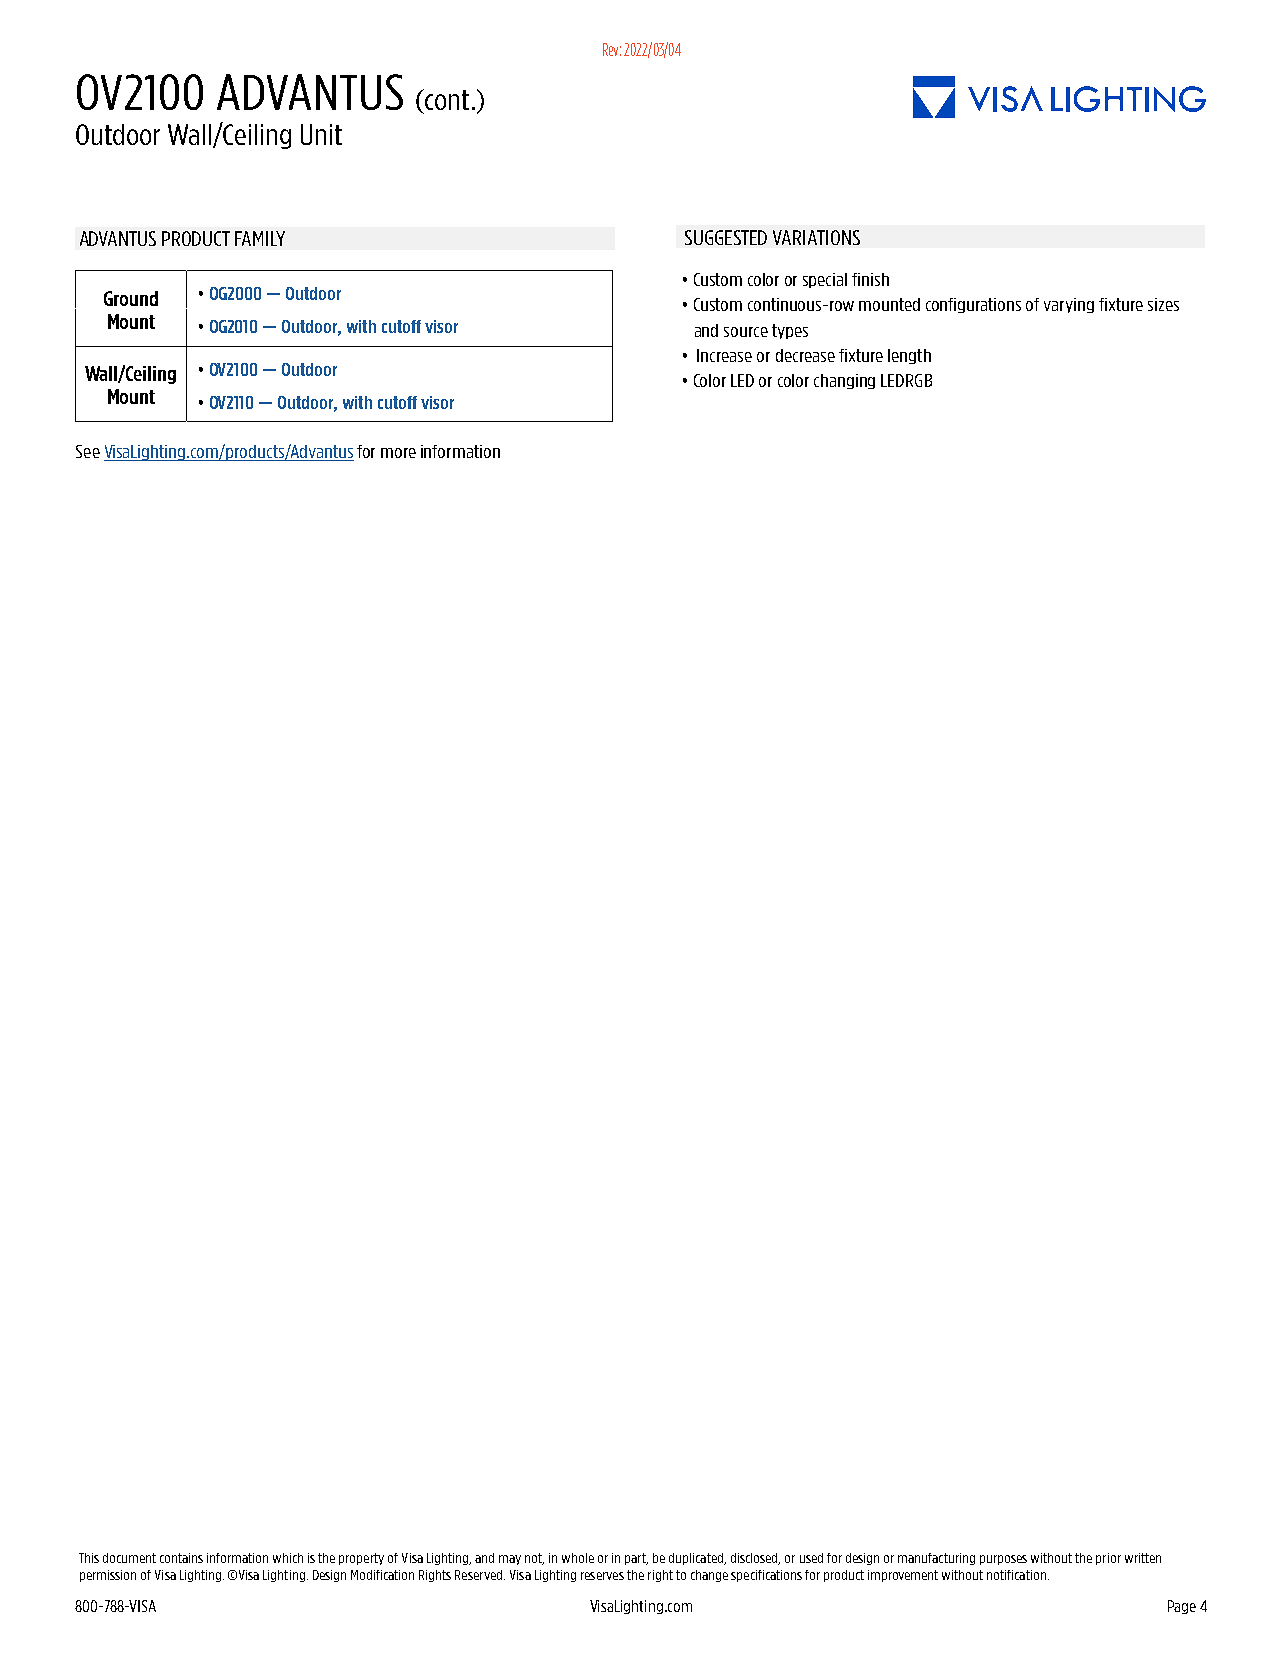 The height and width of the image is (1660, 1283). I want to click on changing, so click(844, 381).
